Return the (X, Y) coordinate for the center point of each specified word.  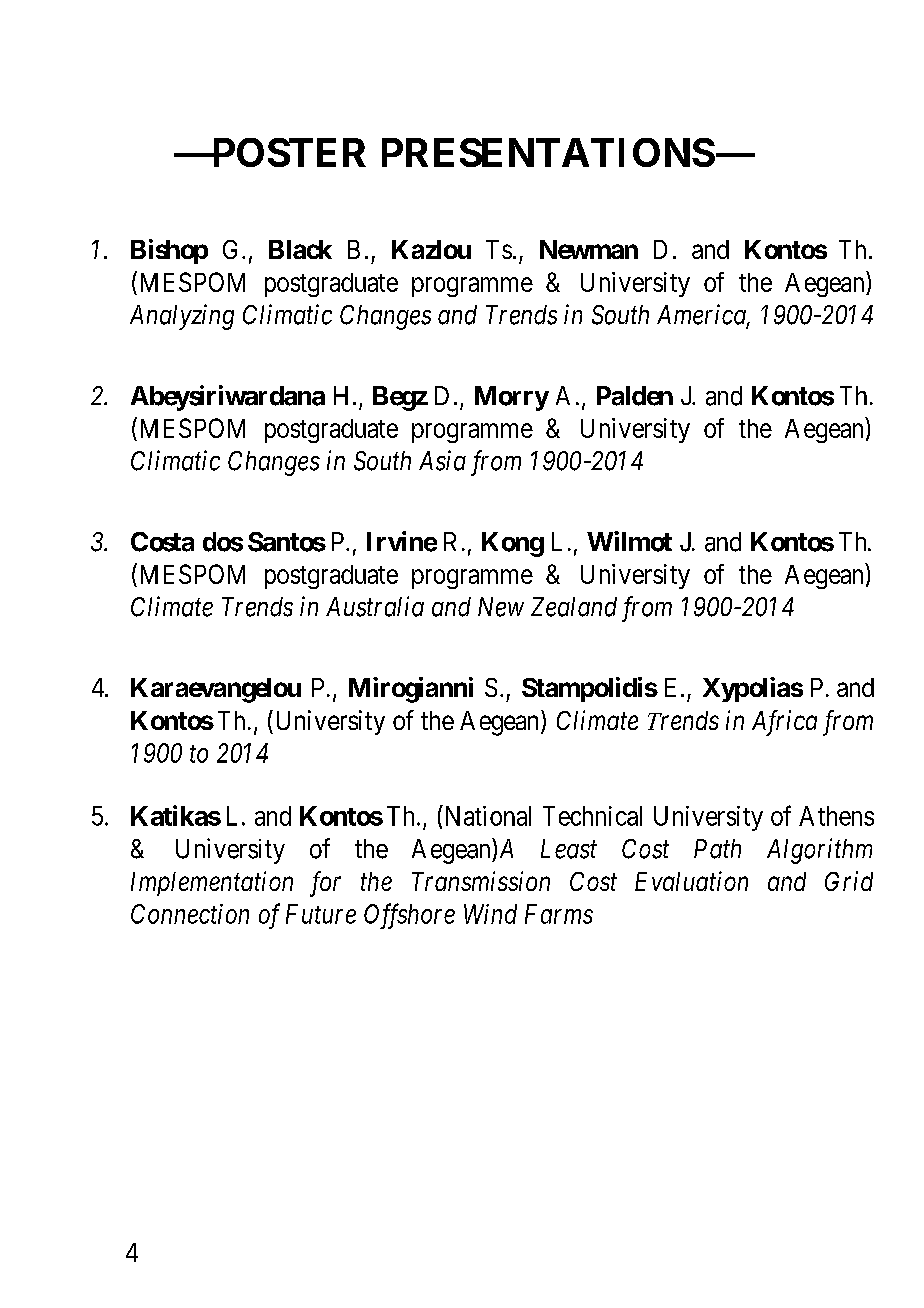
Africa (784, 723)
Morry (512, 398)
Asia (442, 460)
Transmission (481, 881)
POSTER (287, 152)
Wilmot (629, 541)
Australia (375, 606)
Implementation (212, 883)
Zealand (574, 607)
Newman (589, 249)
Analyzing (182, 317)
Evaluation (691, 881)
